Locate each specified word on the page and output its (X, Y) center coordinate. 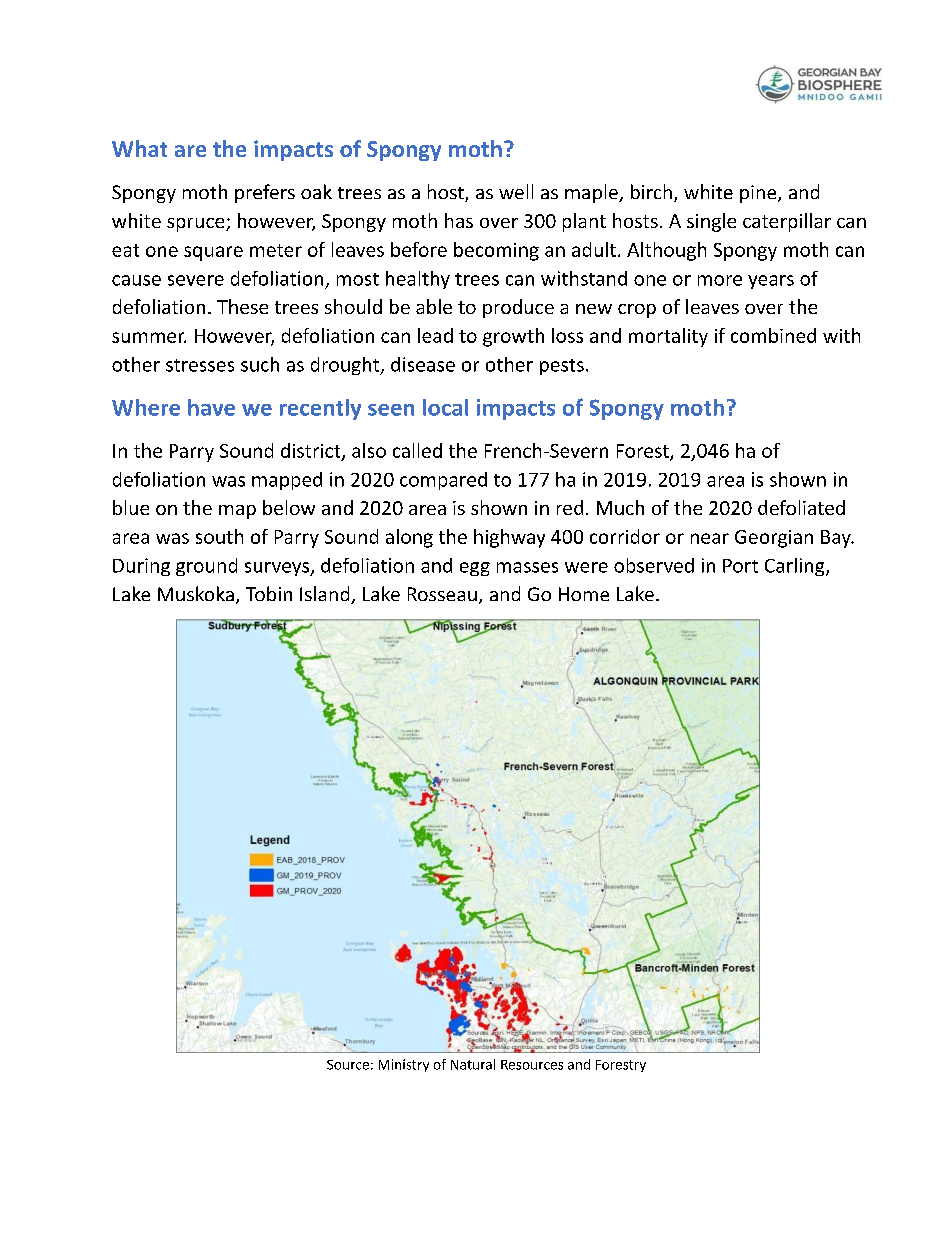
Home (584, 594)
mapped (287, 481)
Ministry (404, 1065)
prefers (265, 193)
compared (443, 481)
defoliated (801, 507)
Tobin (269, 593)
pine (759, 194)
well (516, 191)
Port (740, 566)
